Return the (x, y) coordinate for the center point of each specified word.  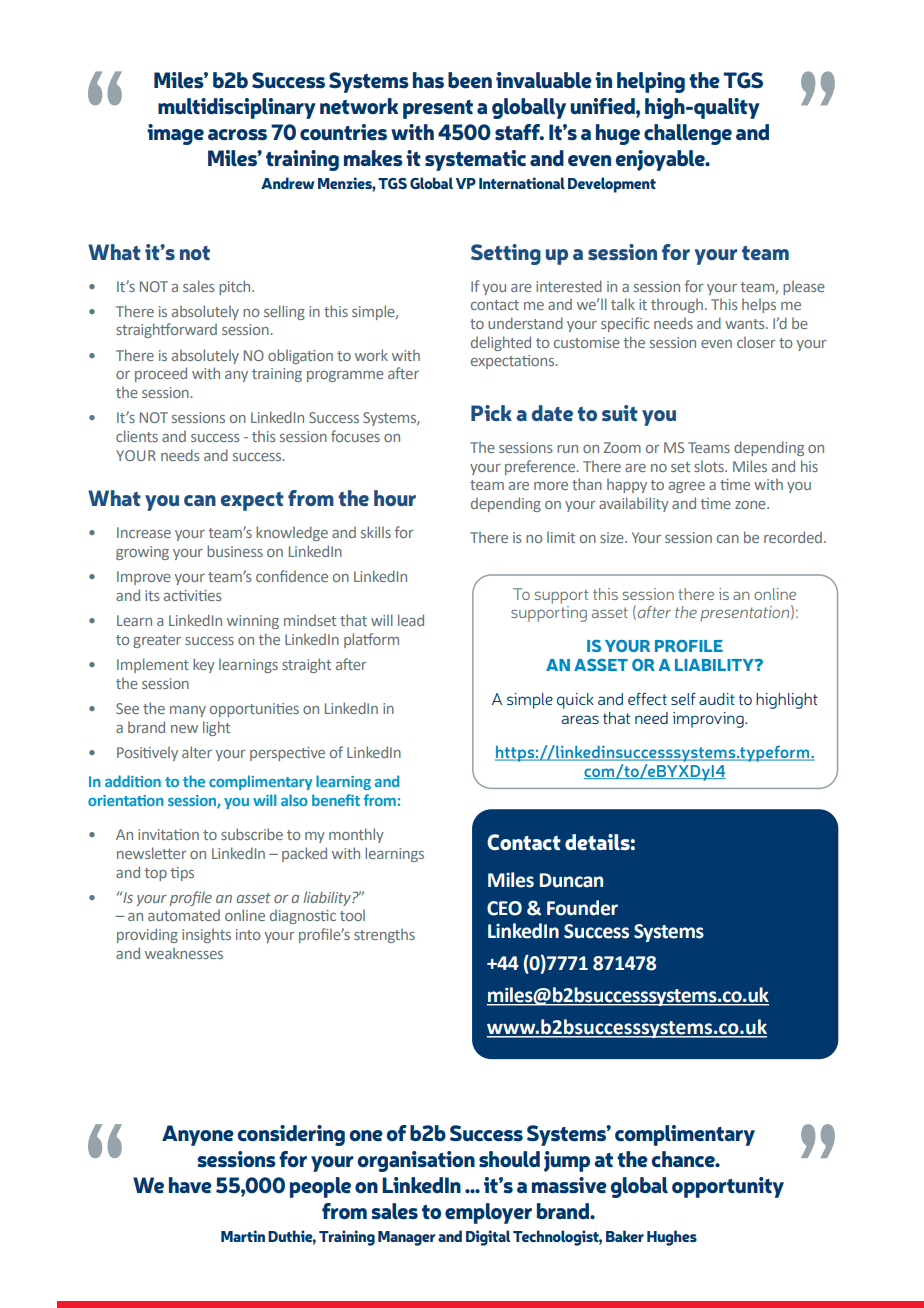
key (204, 665)
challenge (688, 134)
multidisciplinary (237, 108)
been (470, 80)
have (190, 1185)
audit (717, 699)
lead (411, 620)
